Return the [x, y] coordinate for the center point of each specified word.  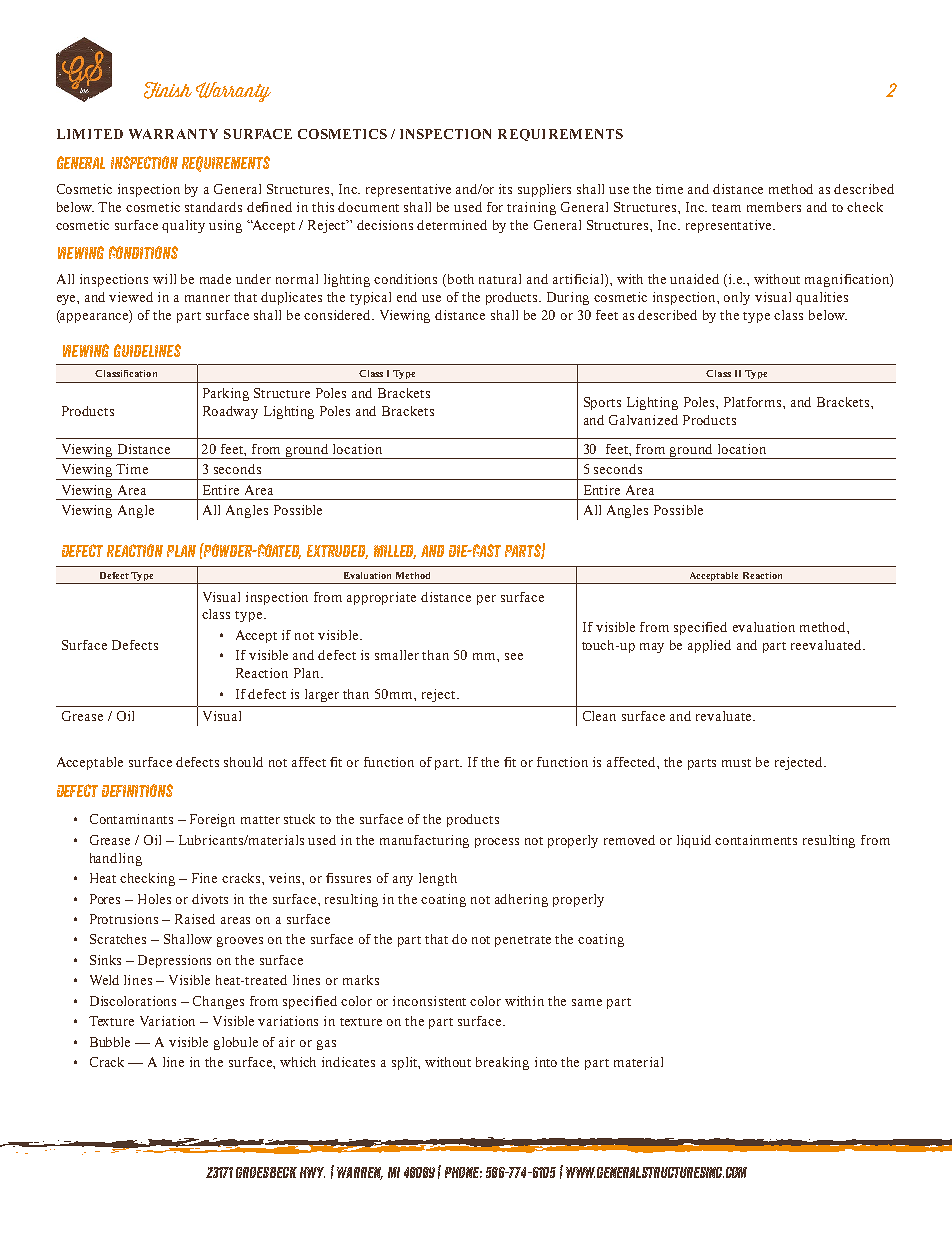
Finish [168, 90]
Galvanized [643, 420]
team [726, 208]
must [736, 763]
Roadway [230, 412]
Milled [395, 552]
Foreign [212, 820]
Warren [360, 1173]
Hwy [312, 1172]
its [505, 189]
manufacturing [424, 841]
